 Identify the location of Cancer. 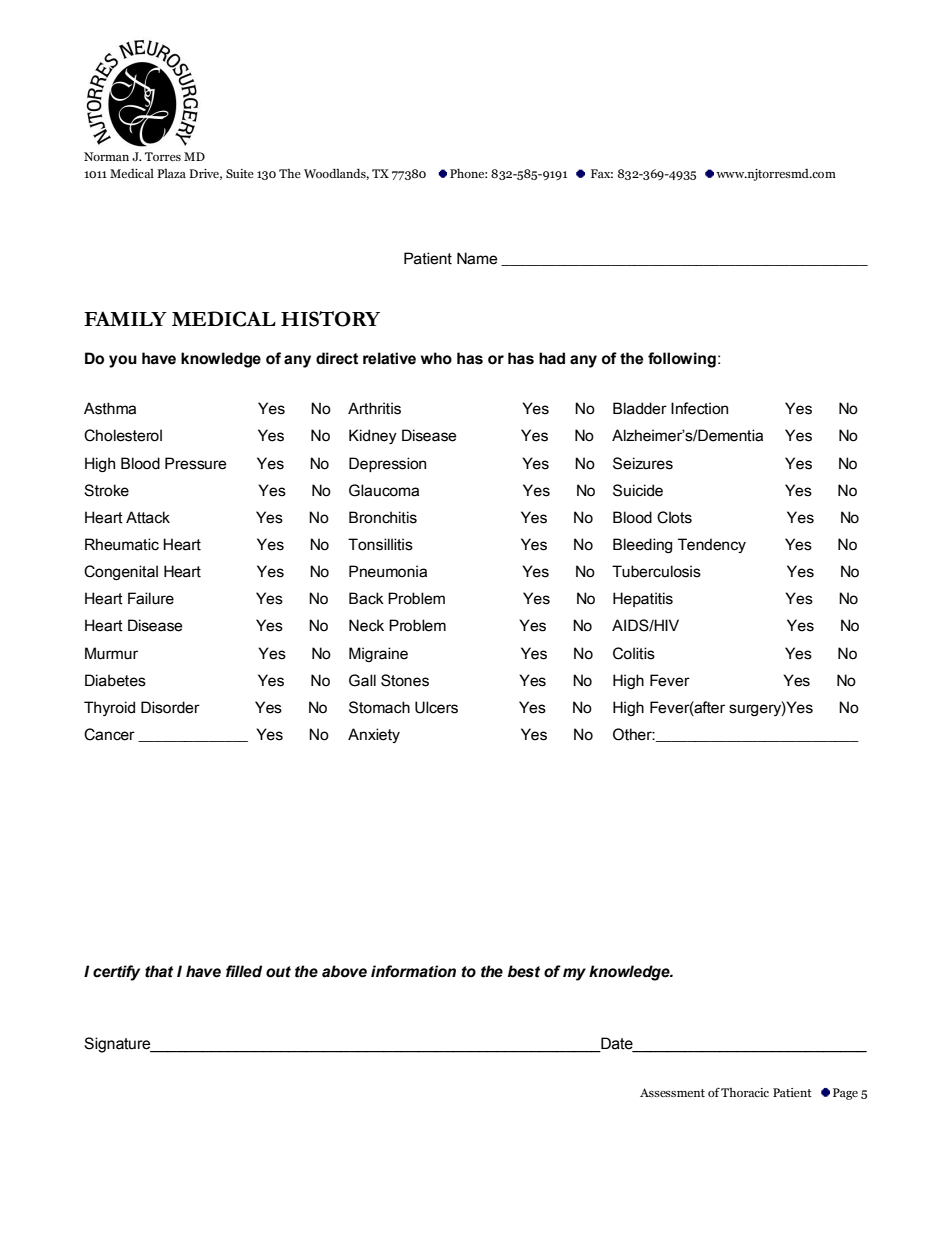
(109, 734).
